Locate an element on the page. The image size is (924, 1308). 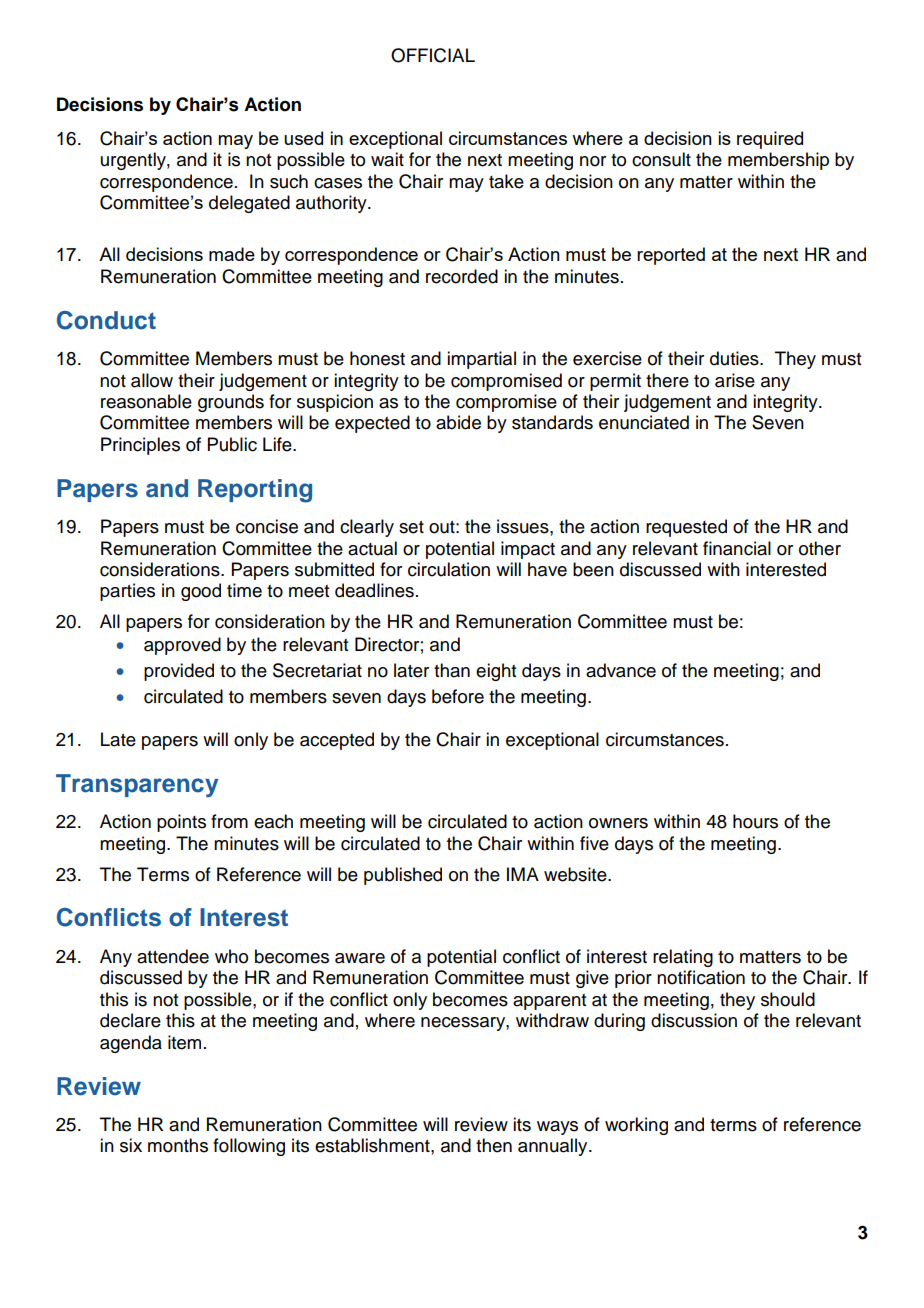
required is located at coordinates (770, 140).
